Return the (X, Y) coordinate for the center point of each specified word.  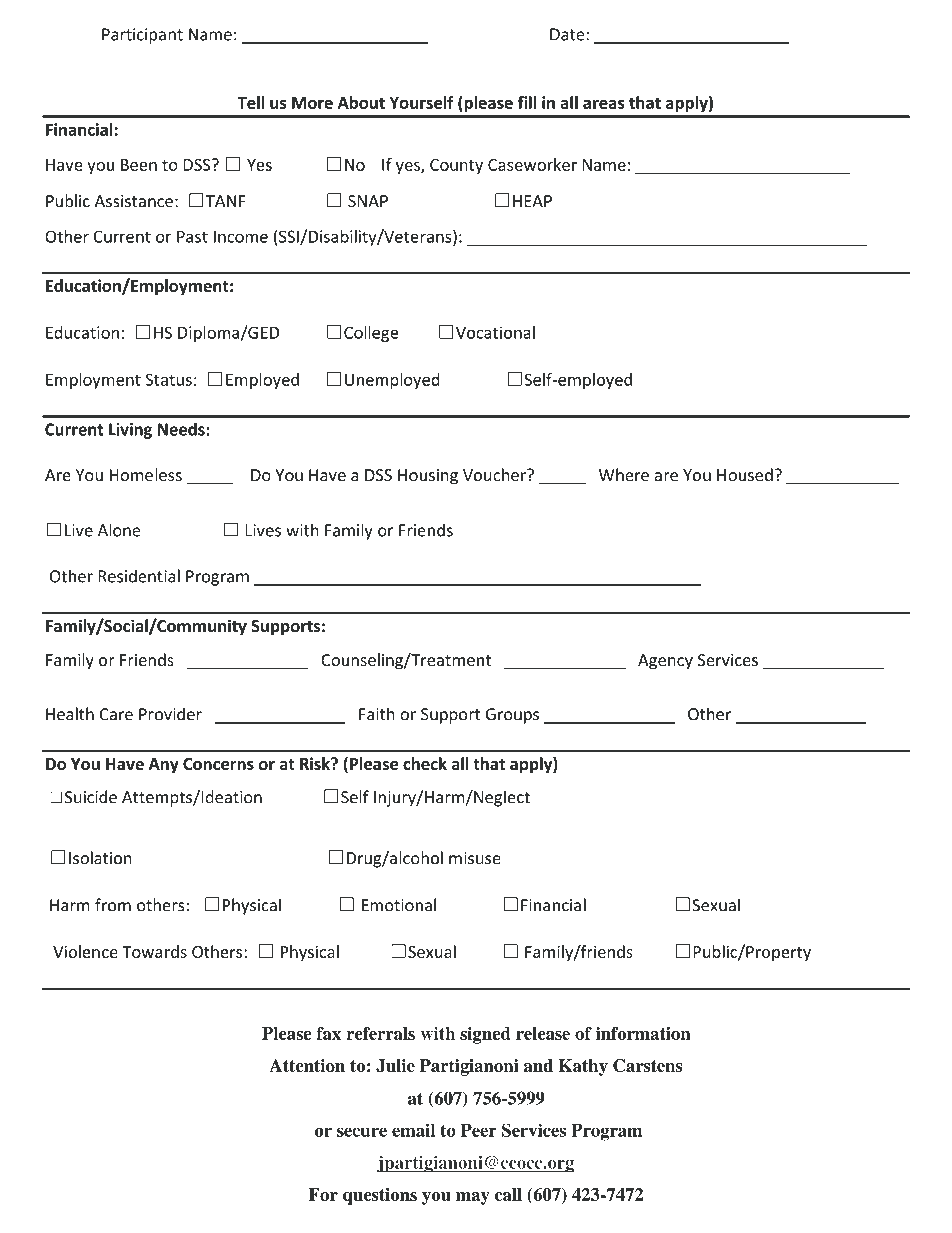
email (413, 1130)
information (643, 1033)
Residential (139, 576)
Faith (377, 714)
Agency (665, 662)
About (361, 102)
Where (624, 475)
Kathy (583, 1067)
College (371, 334)
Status (169, 379)
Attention (307, 1065)
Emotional (399, 905)
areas (604, 104)
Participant (142, 36)
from (113, 905)
